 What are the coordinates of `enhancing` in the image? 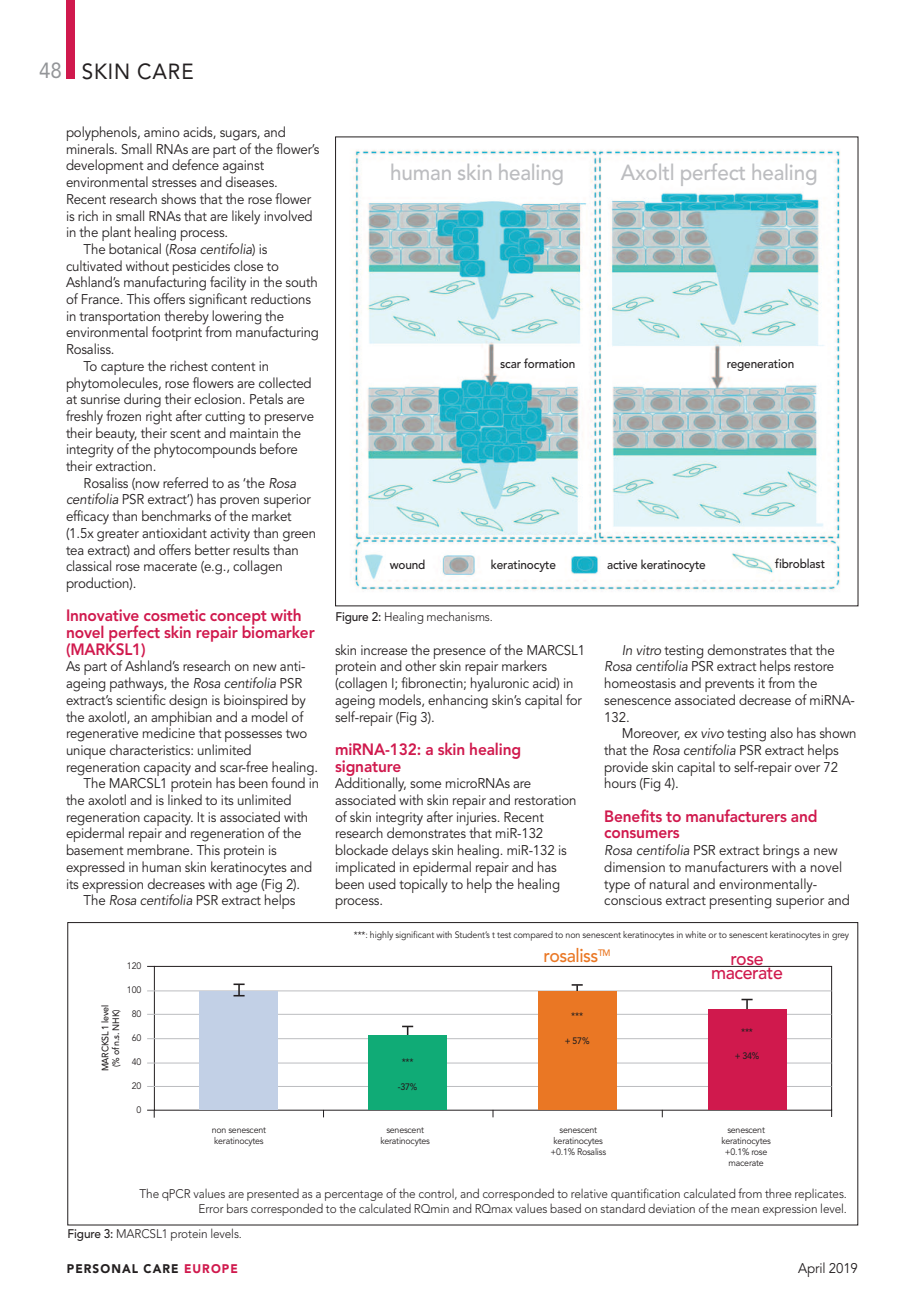 It's located at (458, 701).
